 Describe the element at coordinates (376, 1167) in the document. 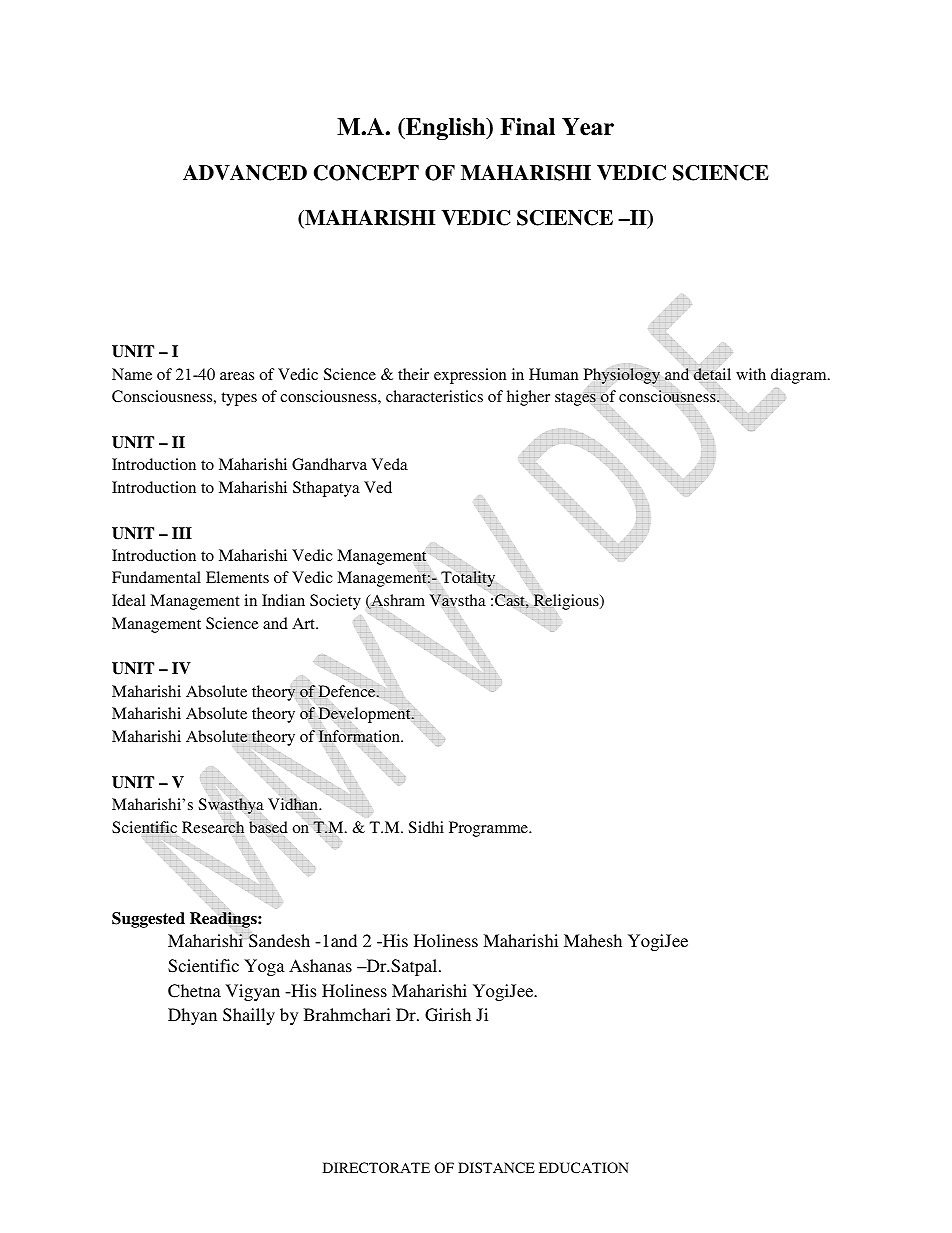

I see `DIRECTORATE` at that location.
